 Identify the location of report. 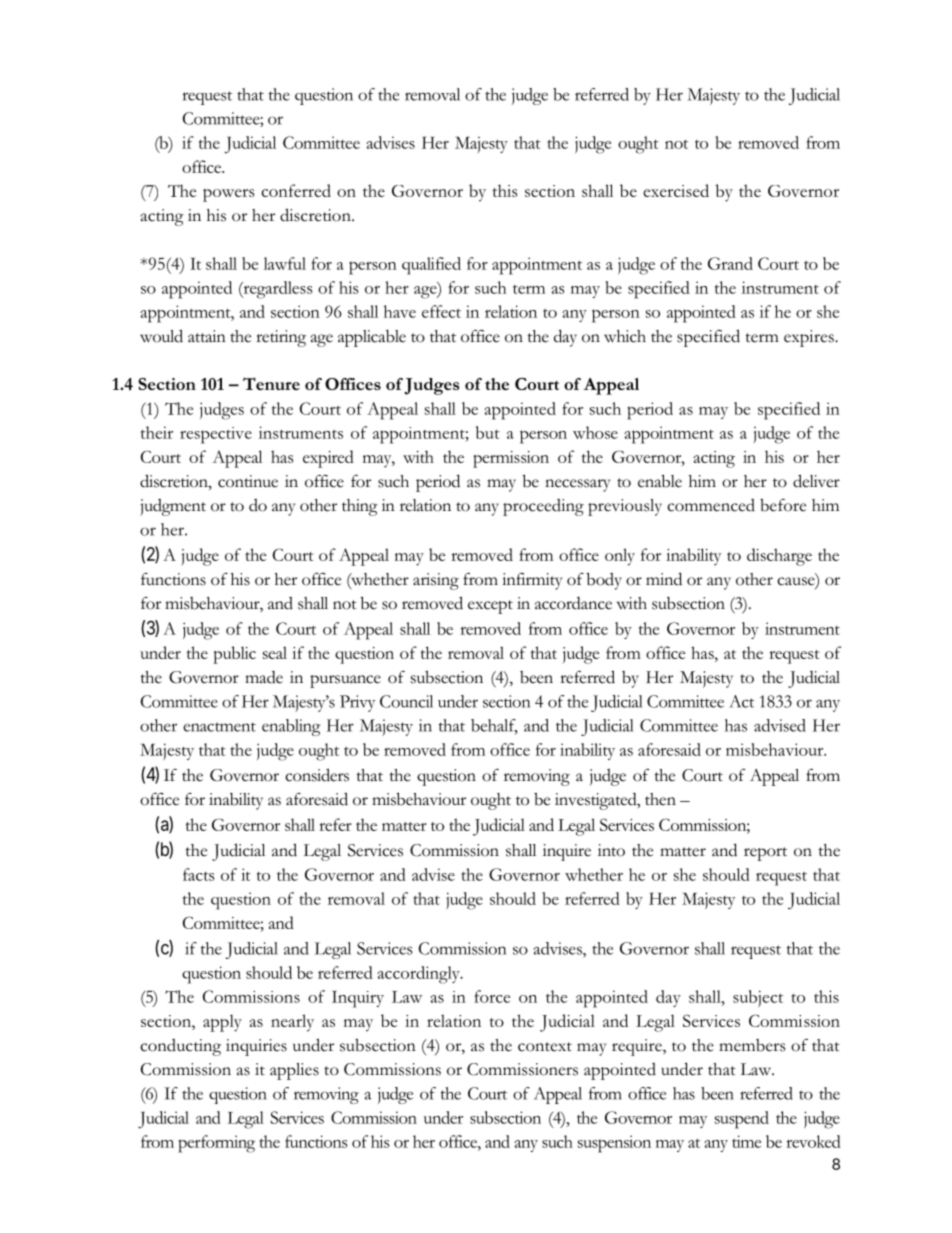
(765, 854).
